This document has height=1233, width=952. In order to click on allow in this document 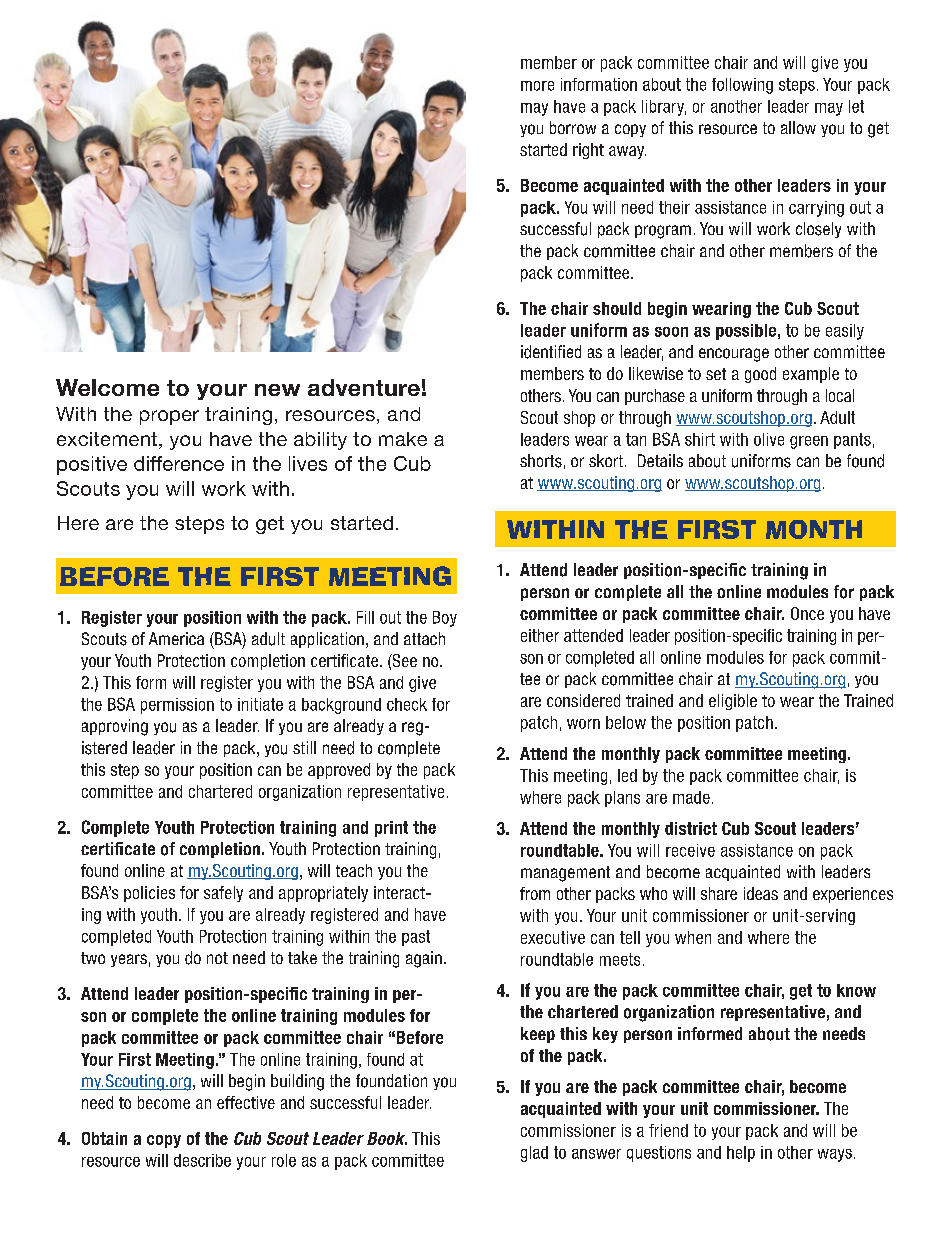, I will do `click(798, 127)`.
